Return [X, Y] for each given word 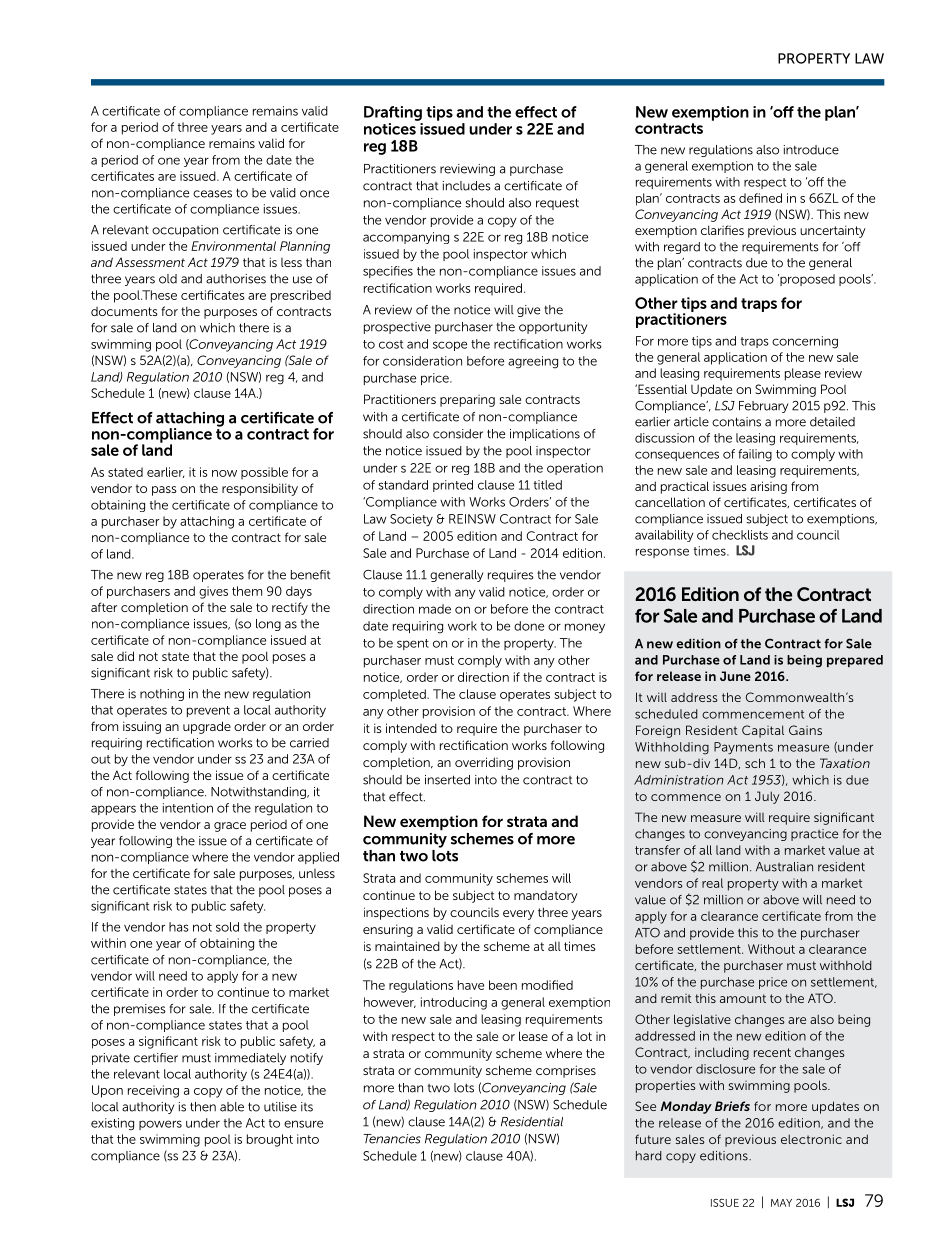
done [529, 626]
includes [467, 186]
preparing [467, 401]
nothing [162, 695]
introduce [811, 150]
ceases [212, 194]
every [518, 915]
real [712, 883]
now [224, 473]
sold [227, 927]
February [763, 407]
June [735, 676]
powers [160, 1125]
